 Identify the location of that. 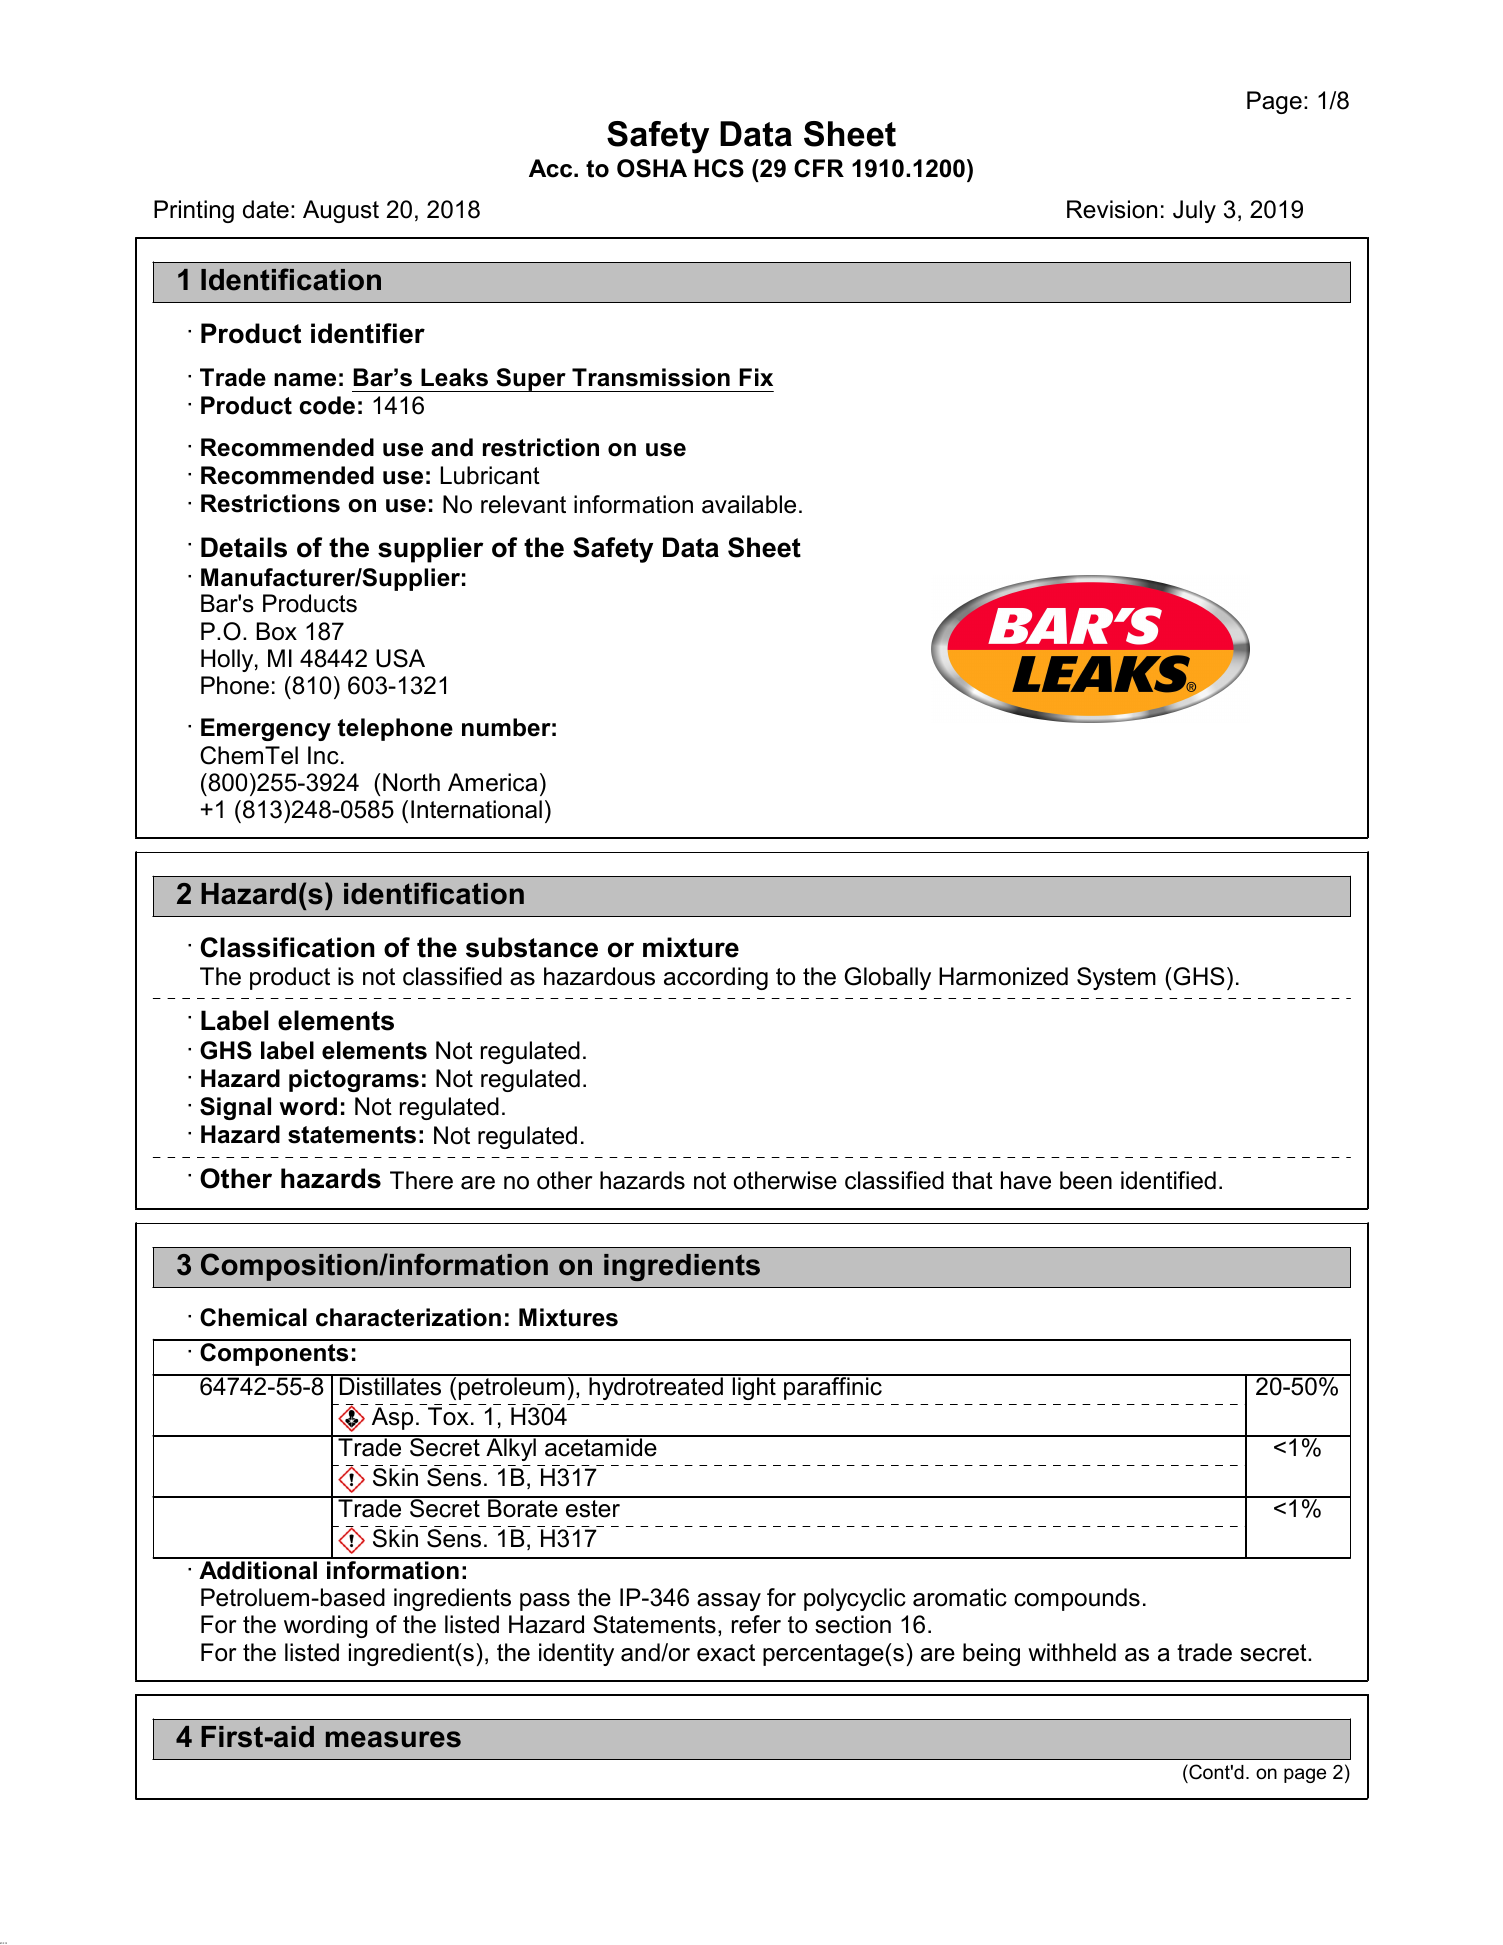
(972, 1180).
